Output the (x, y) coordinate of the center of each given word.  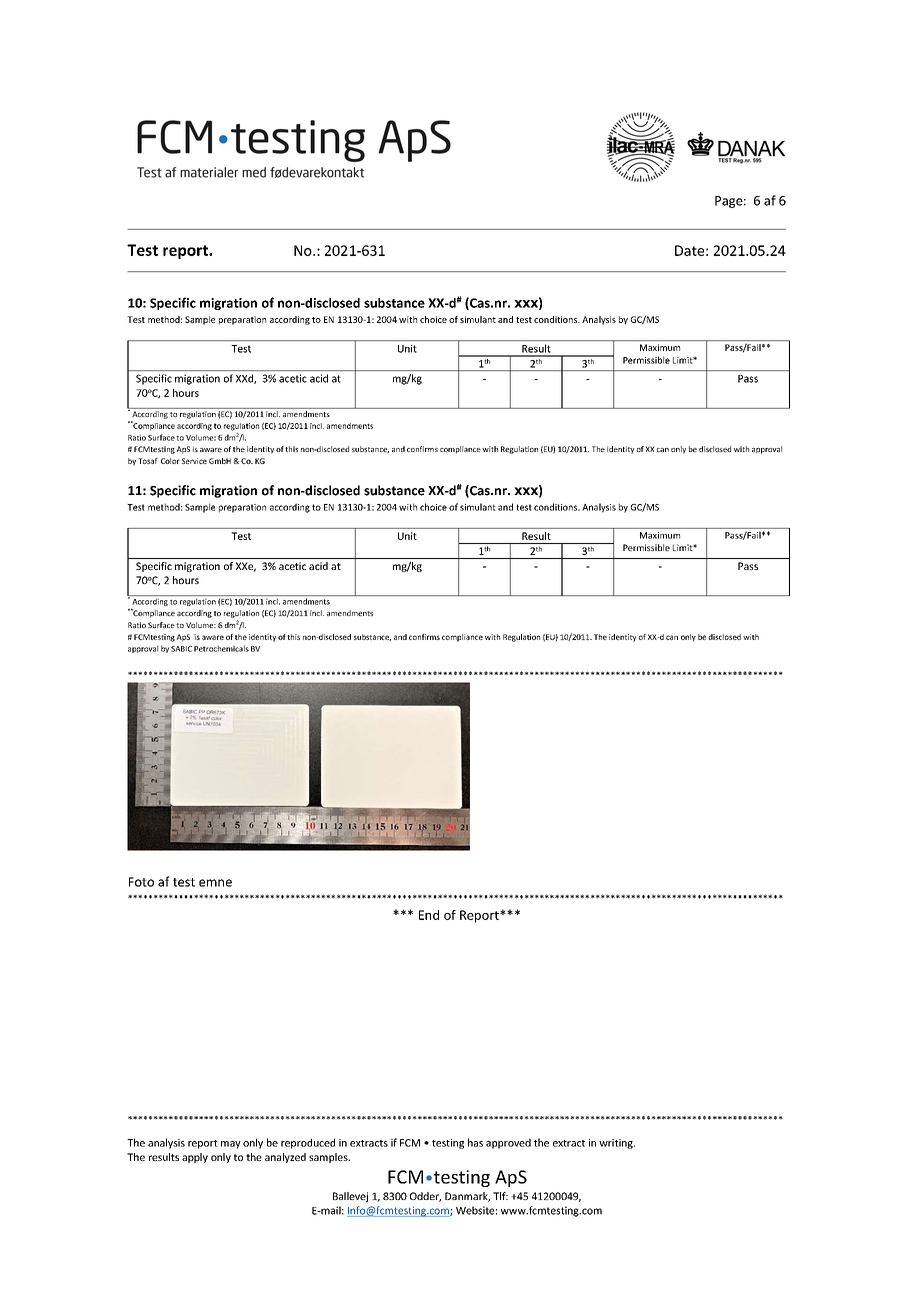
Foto (141, 882)
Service (194, 461)
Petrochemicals (221, 648)
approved (508, 1143)
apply (195, 1158)
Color (170, 461)
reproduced (308, 1143)
